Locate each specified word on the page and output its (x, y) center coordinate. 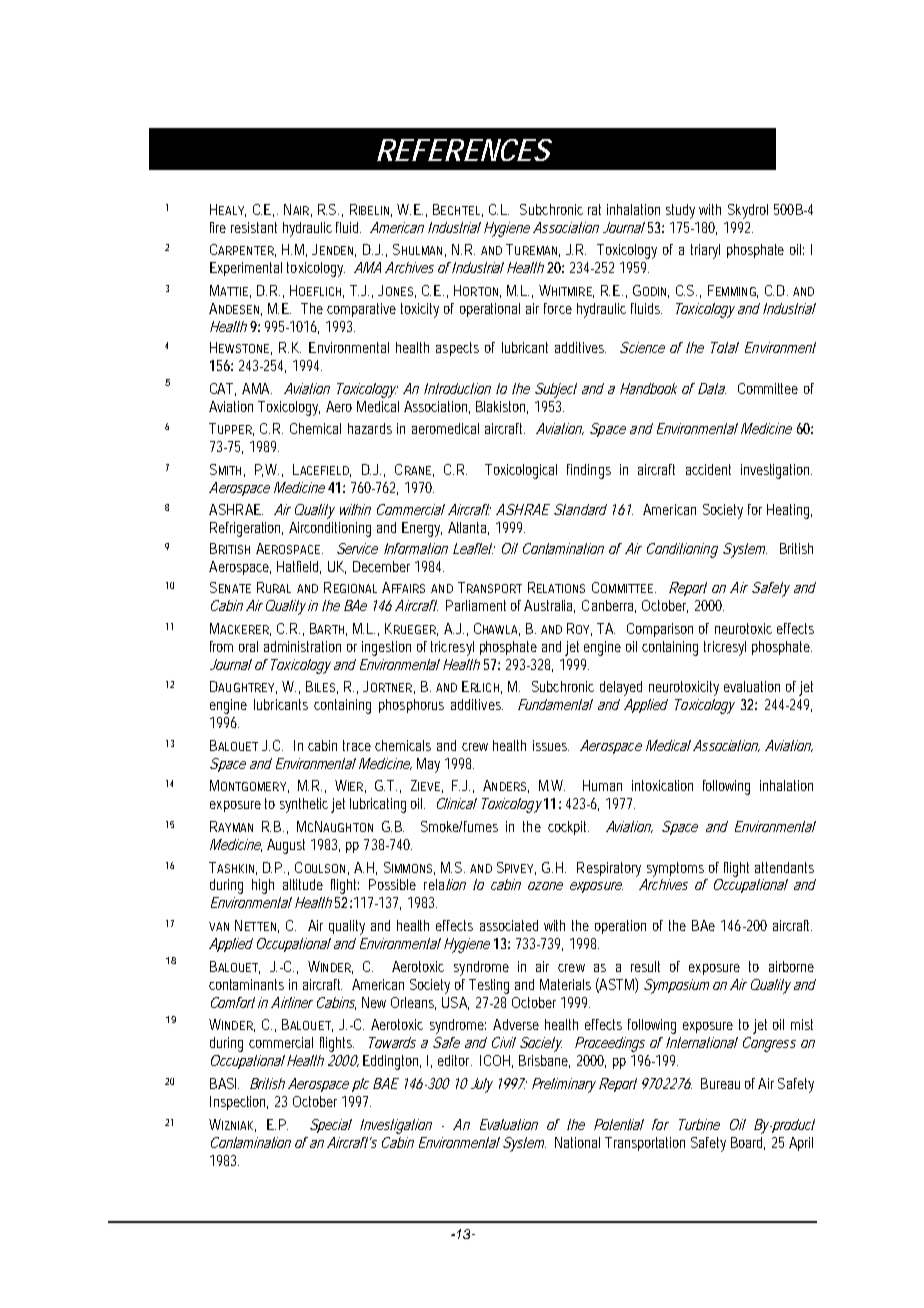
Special (331, 1126)
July (480, 1085)
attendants (784, 867)
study (680, 211)
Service (357, 548)
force (558, 308)
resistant (254, 227)
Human (602, 785)
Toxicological (521, 471)
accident (708, 469)
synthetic (304, 805)
